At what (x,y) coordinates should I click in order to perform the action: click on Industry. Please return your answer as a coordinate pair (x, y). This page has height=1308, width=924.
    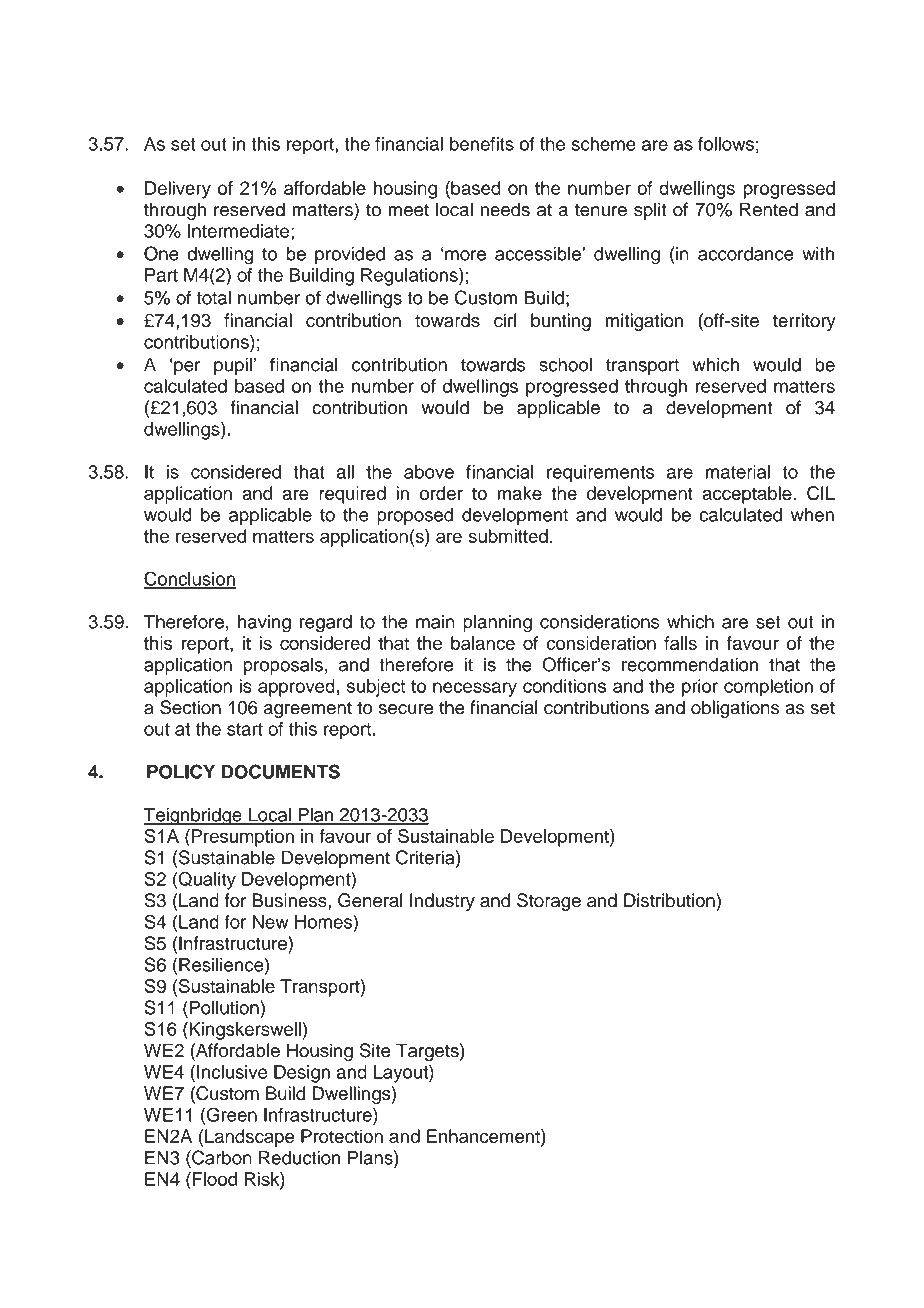
    Looking at the image, I should click on (442, 902).
